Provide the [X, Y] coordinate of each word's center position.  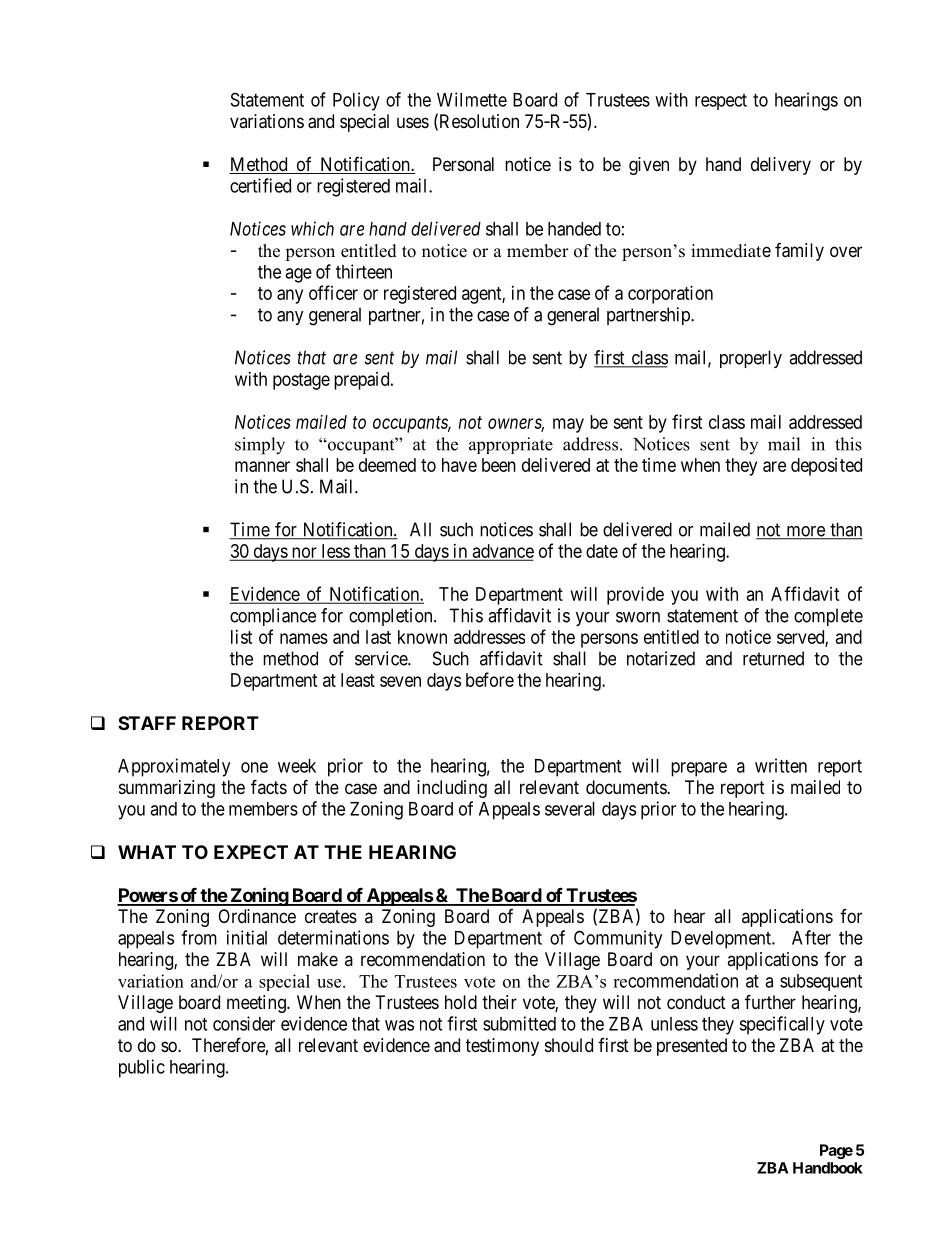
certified [260, 185]
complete [828, 617]
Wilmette [472, 99]
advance [502, 552]
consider [244, 1023]
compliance [273, 617]
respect [721, 102]
